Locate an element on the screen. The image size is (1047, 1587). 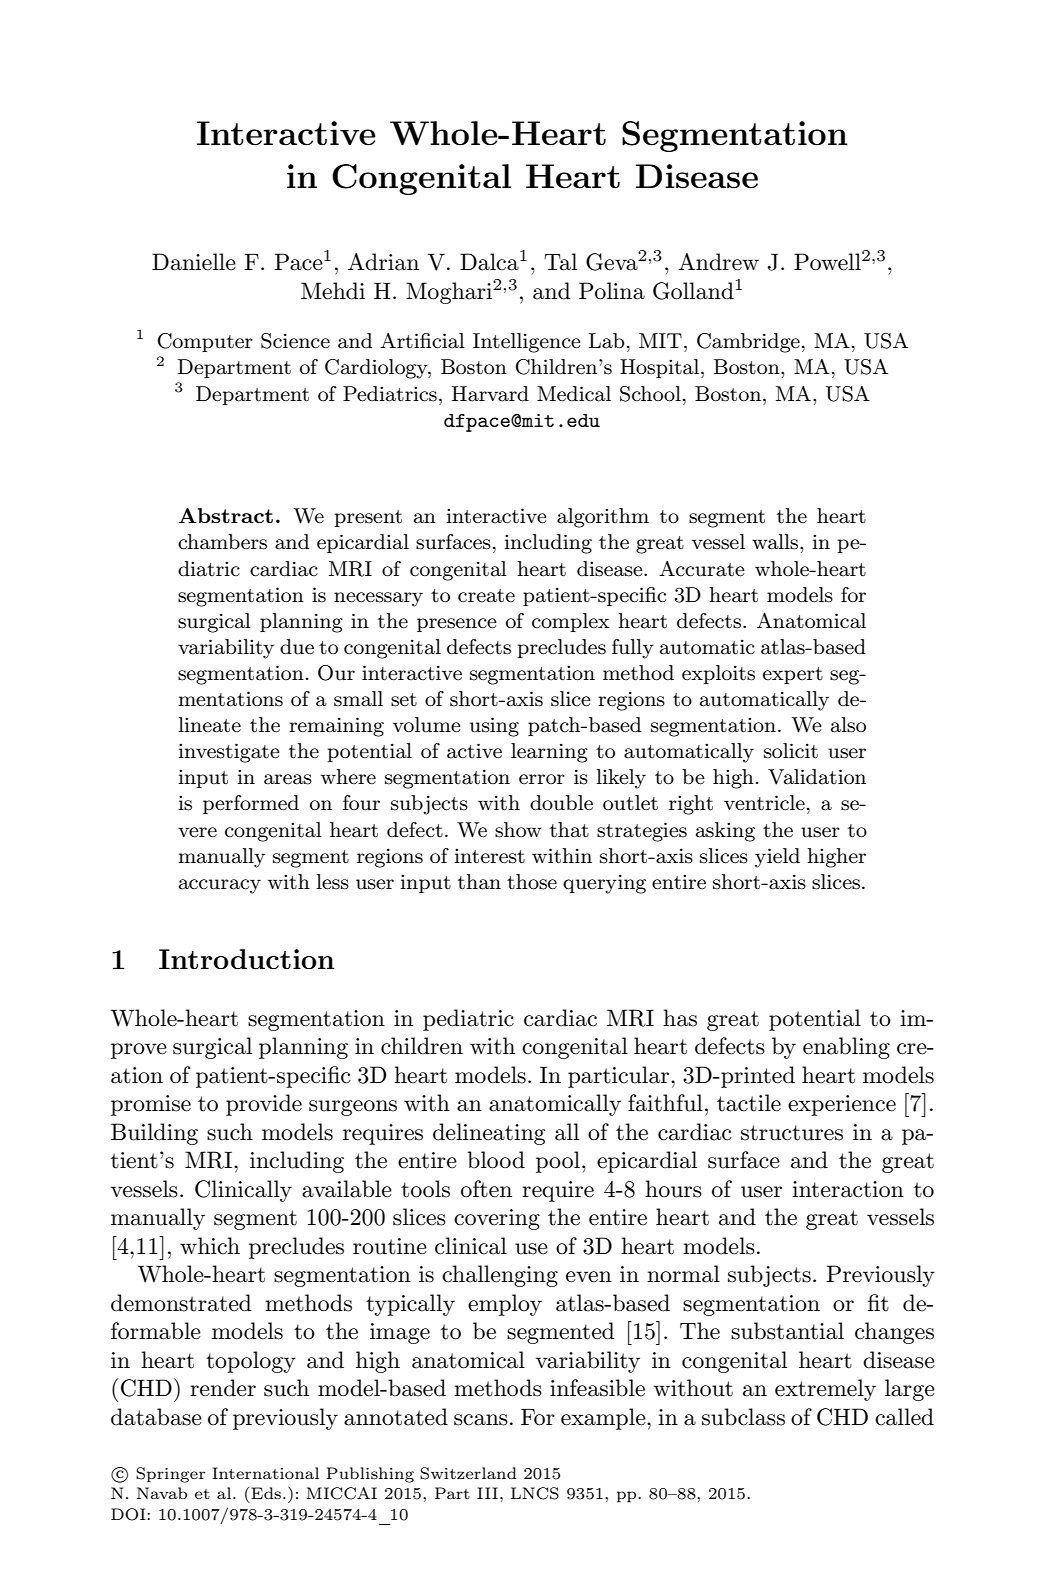
Cambridge is located at coordinates (748, 343).
